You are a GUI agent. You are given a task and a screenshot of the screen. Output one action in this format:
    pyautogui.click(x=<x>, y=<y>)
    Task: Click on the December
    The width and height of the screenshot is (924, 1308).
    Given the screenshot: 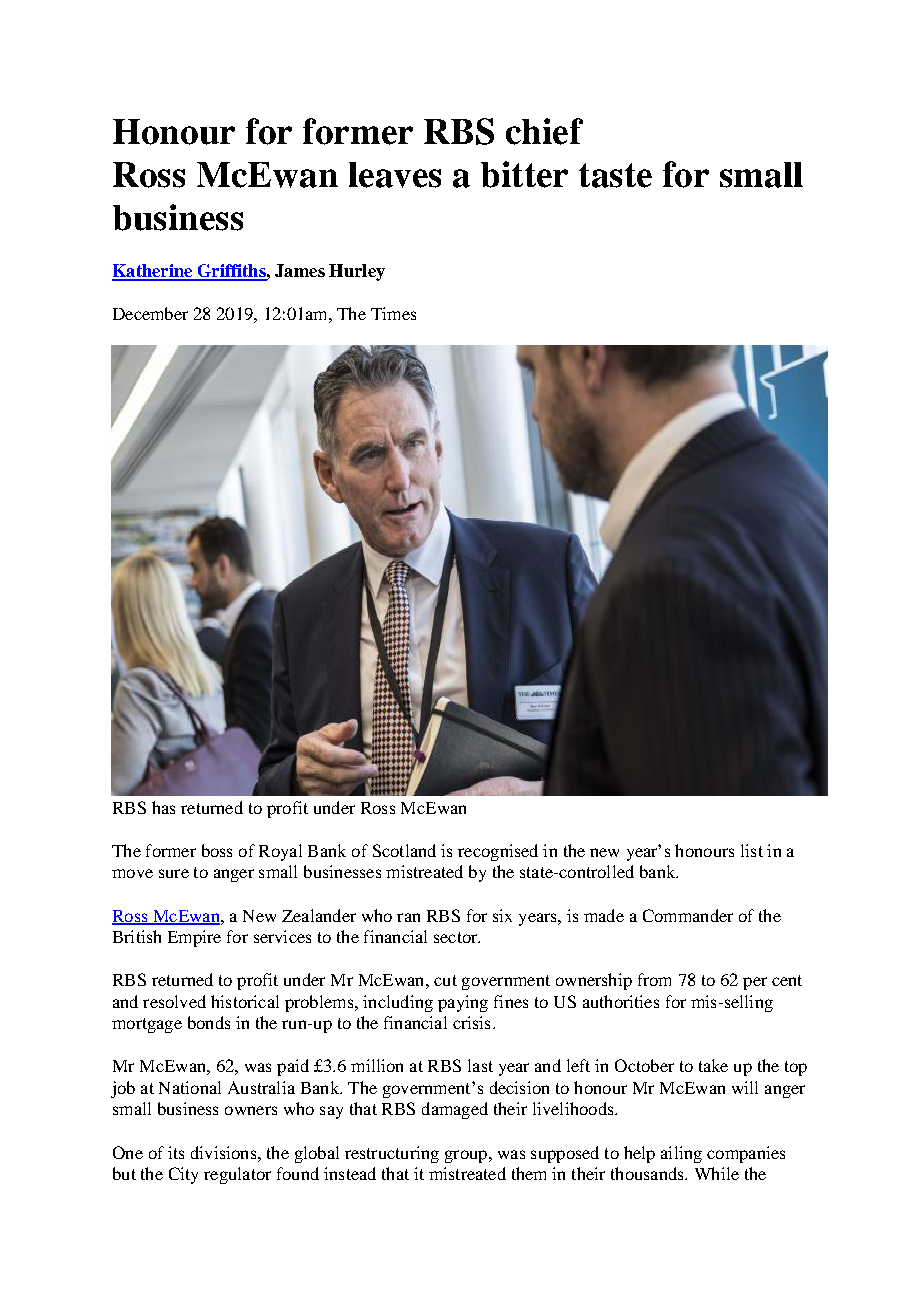 What is the action you would take?
    pyautogui.click(x=150, y=313)
